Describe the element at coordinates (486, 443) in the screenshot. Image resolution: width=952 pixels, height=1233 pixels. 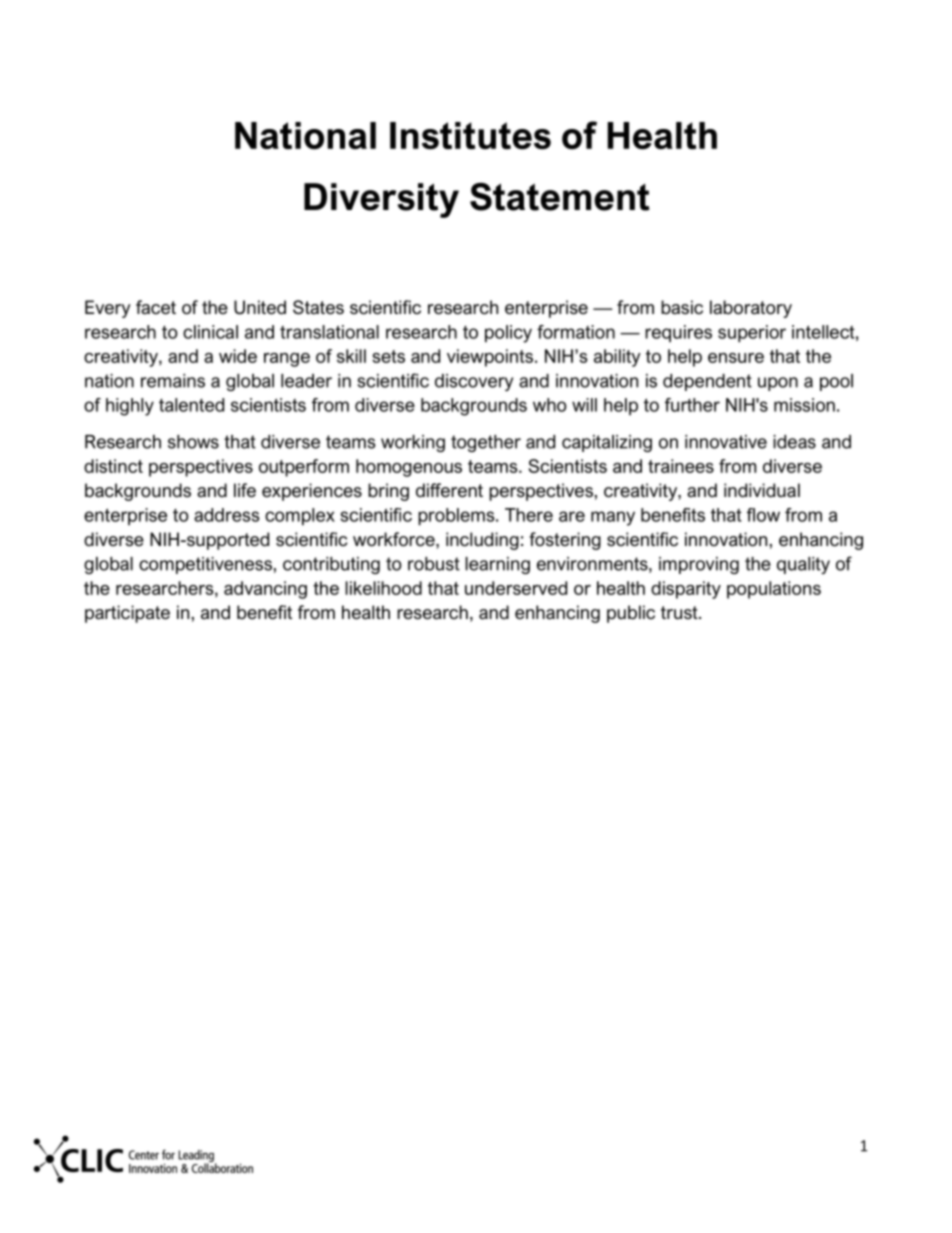
I see `together` at that location.
